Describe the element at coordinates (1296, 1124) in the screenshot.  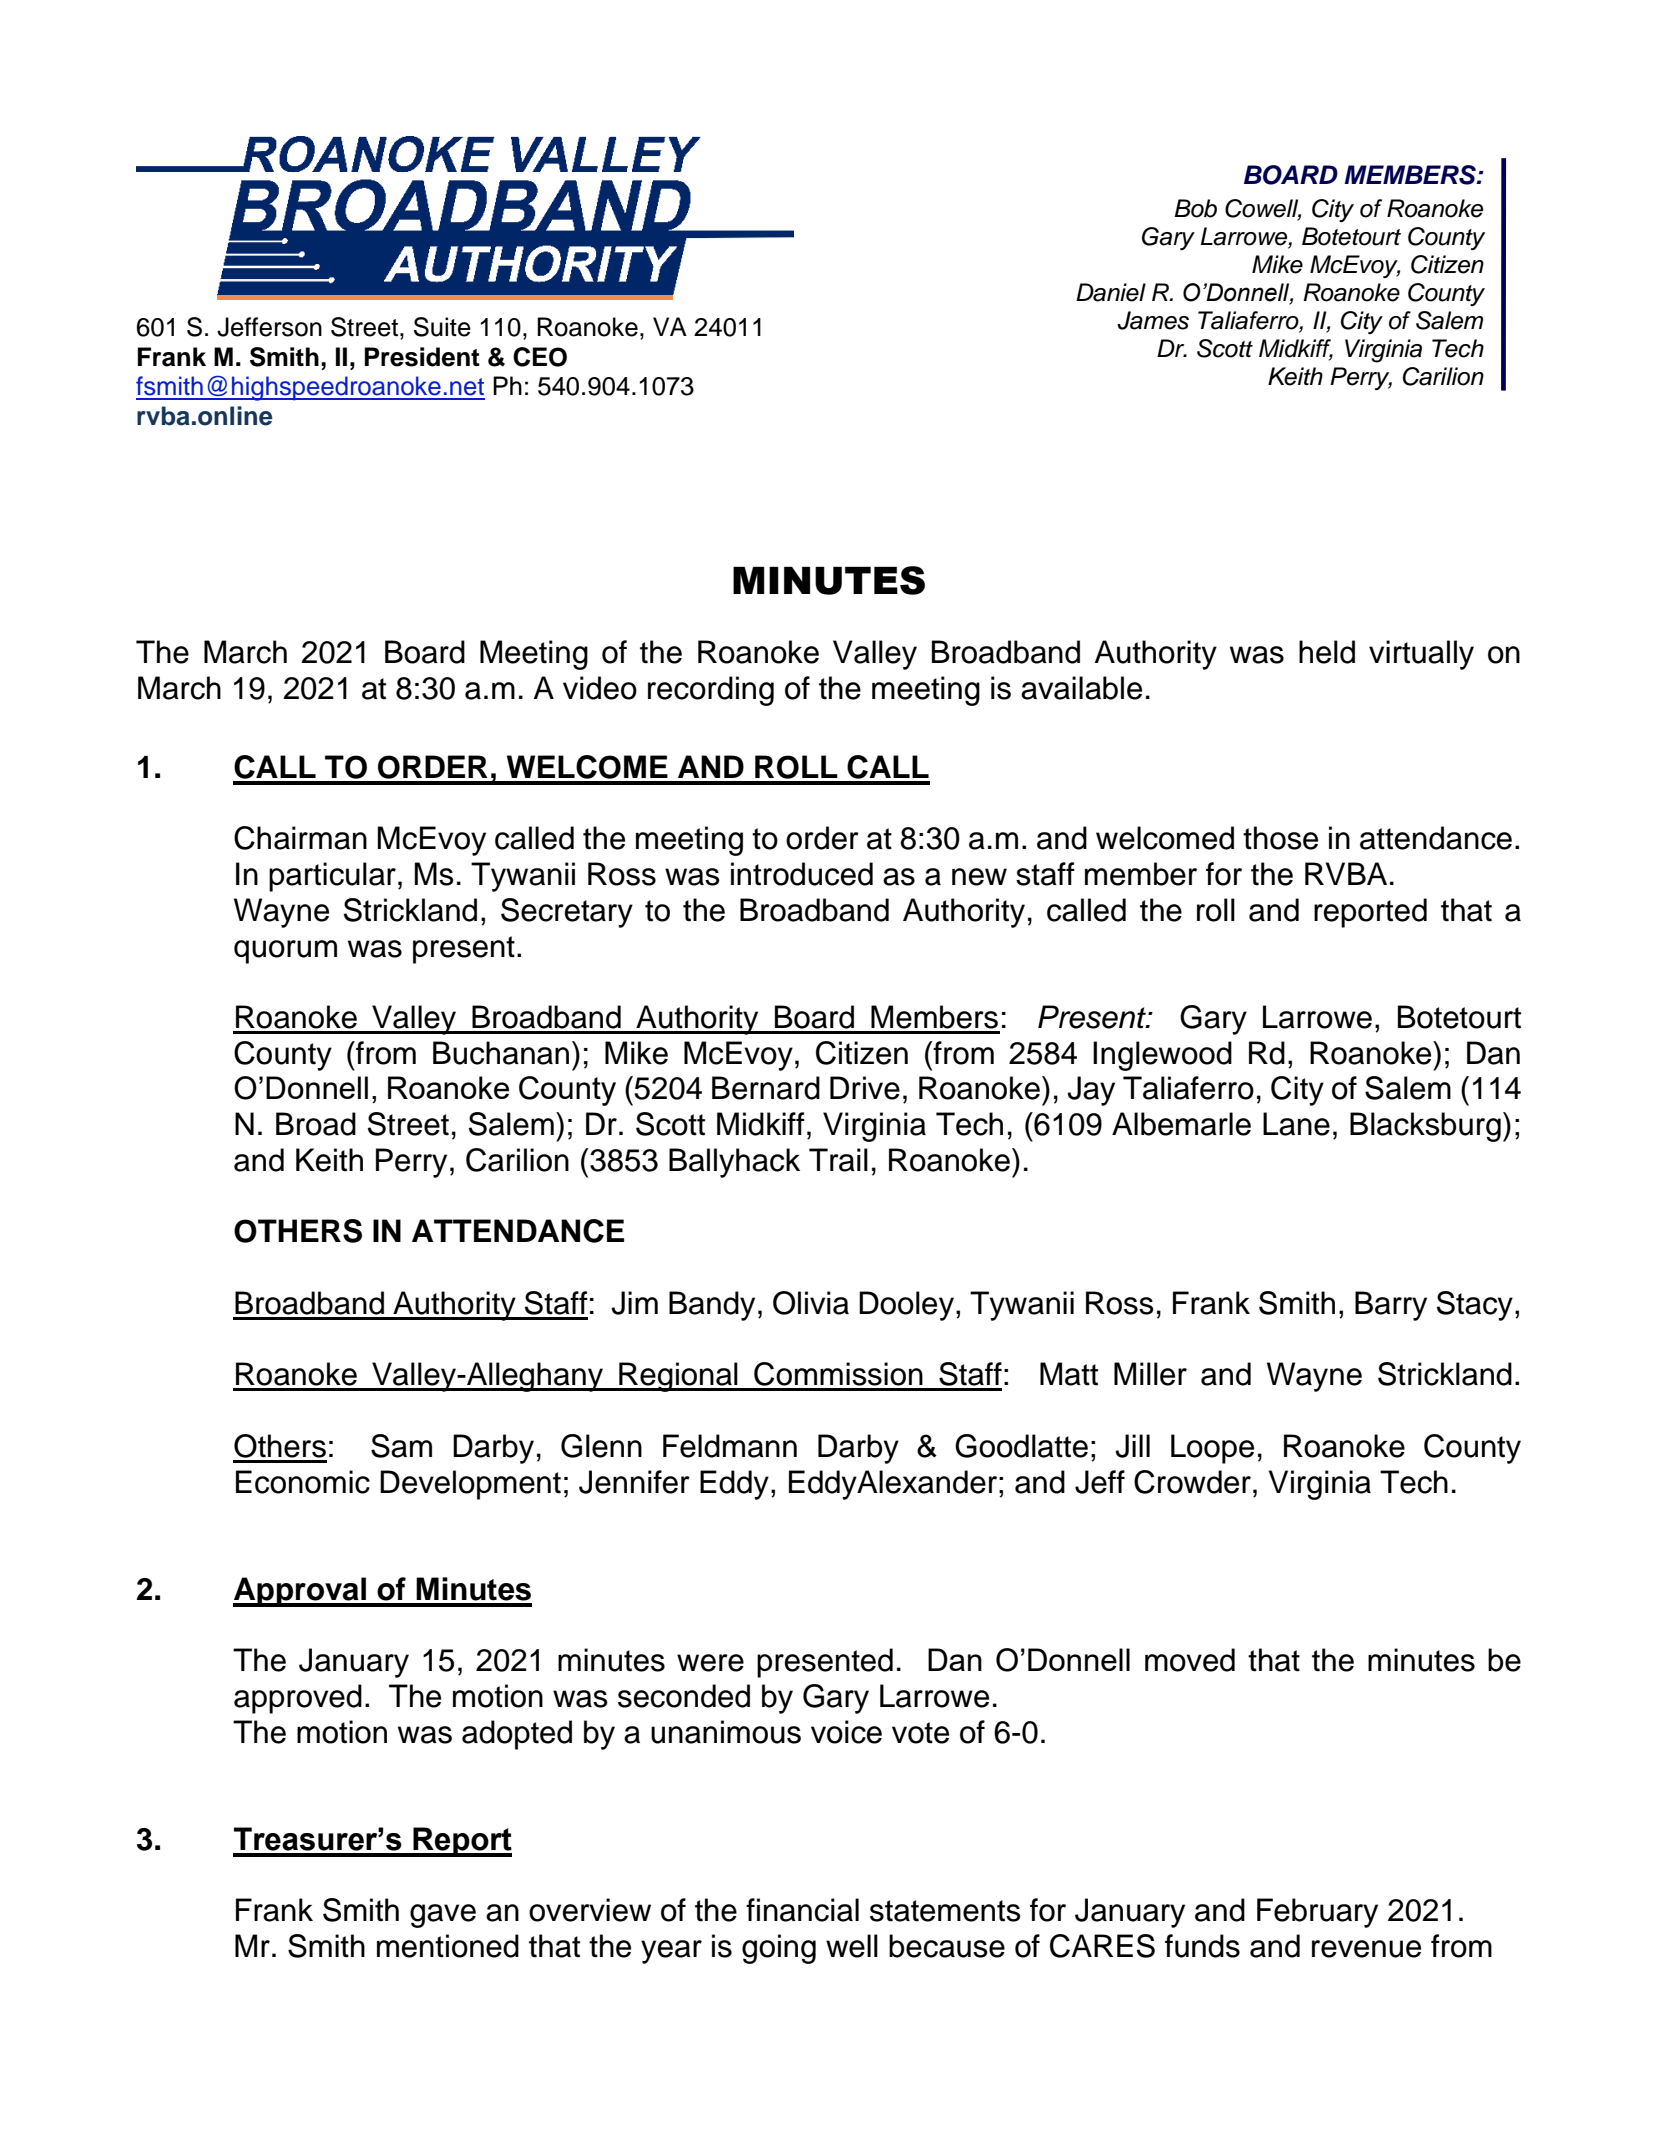
I see `Lane` at that location.
